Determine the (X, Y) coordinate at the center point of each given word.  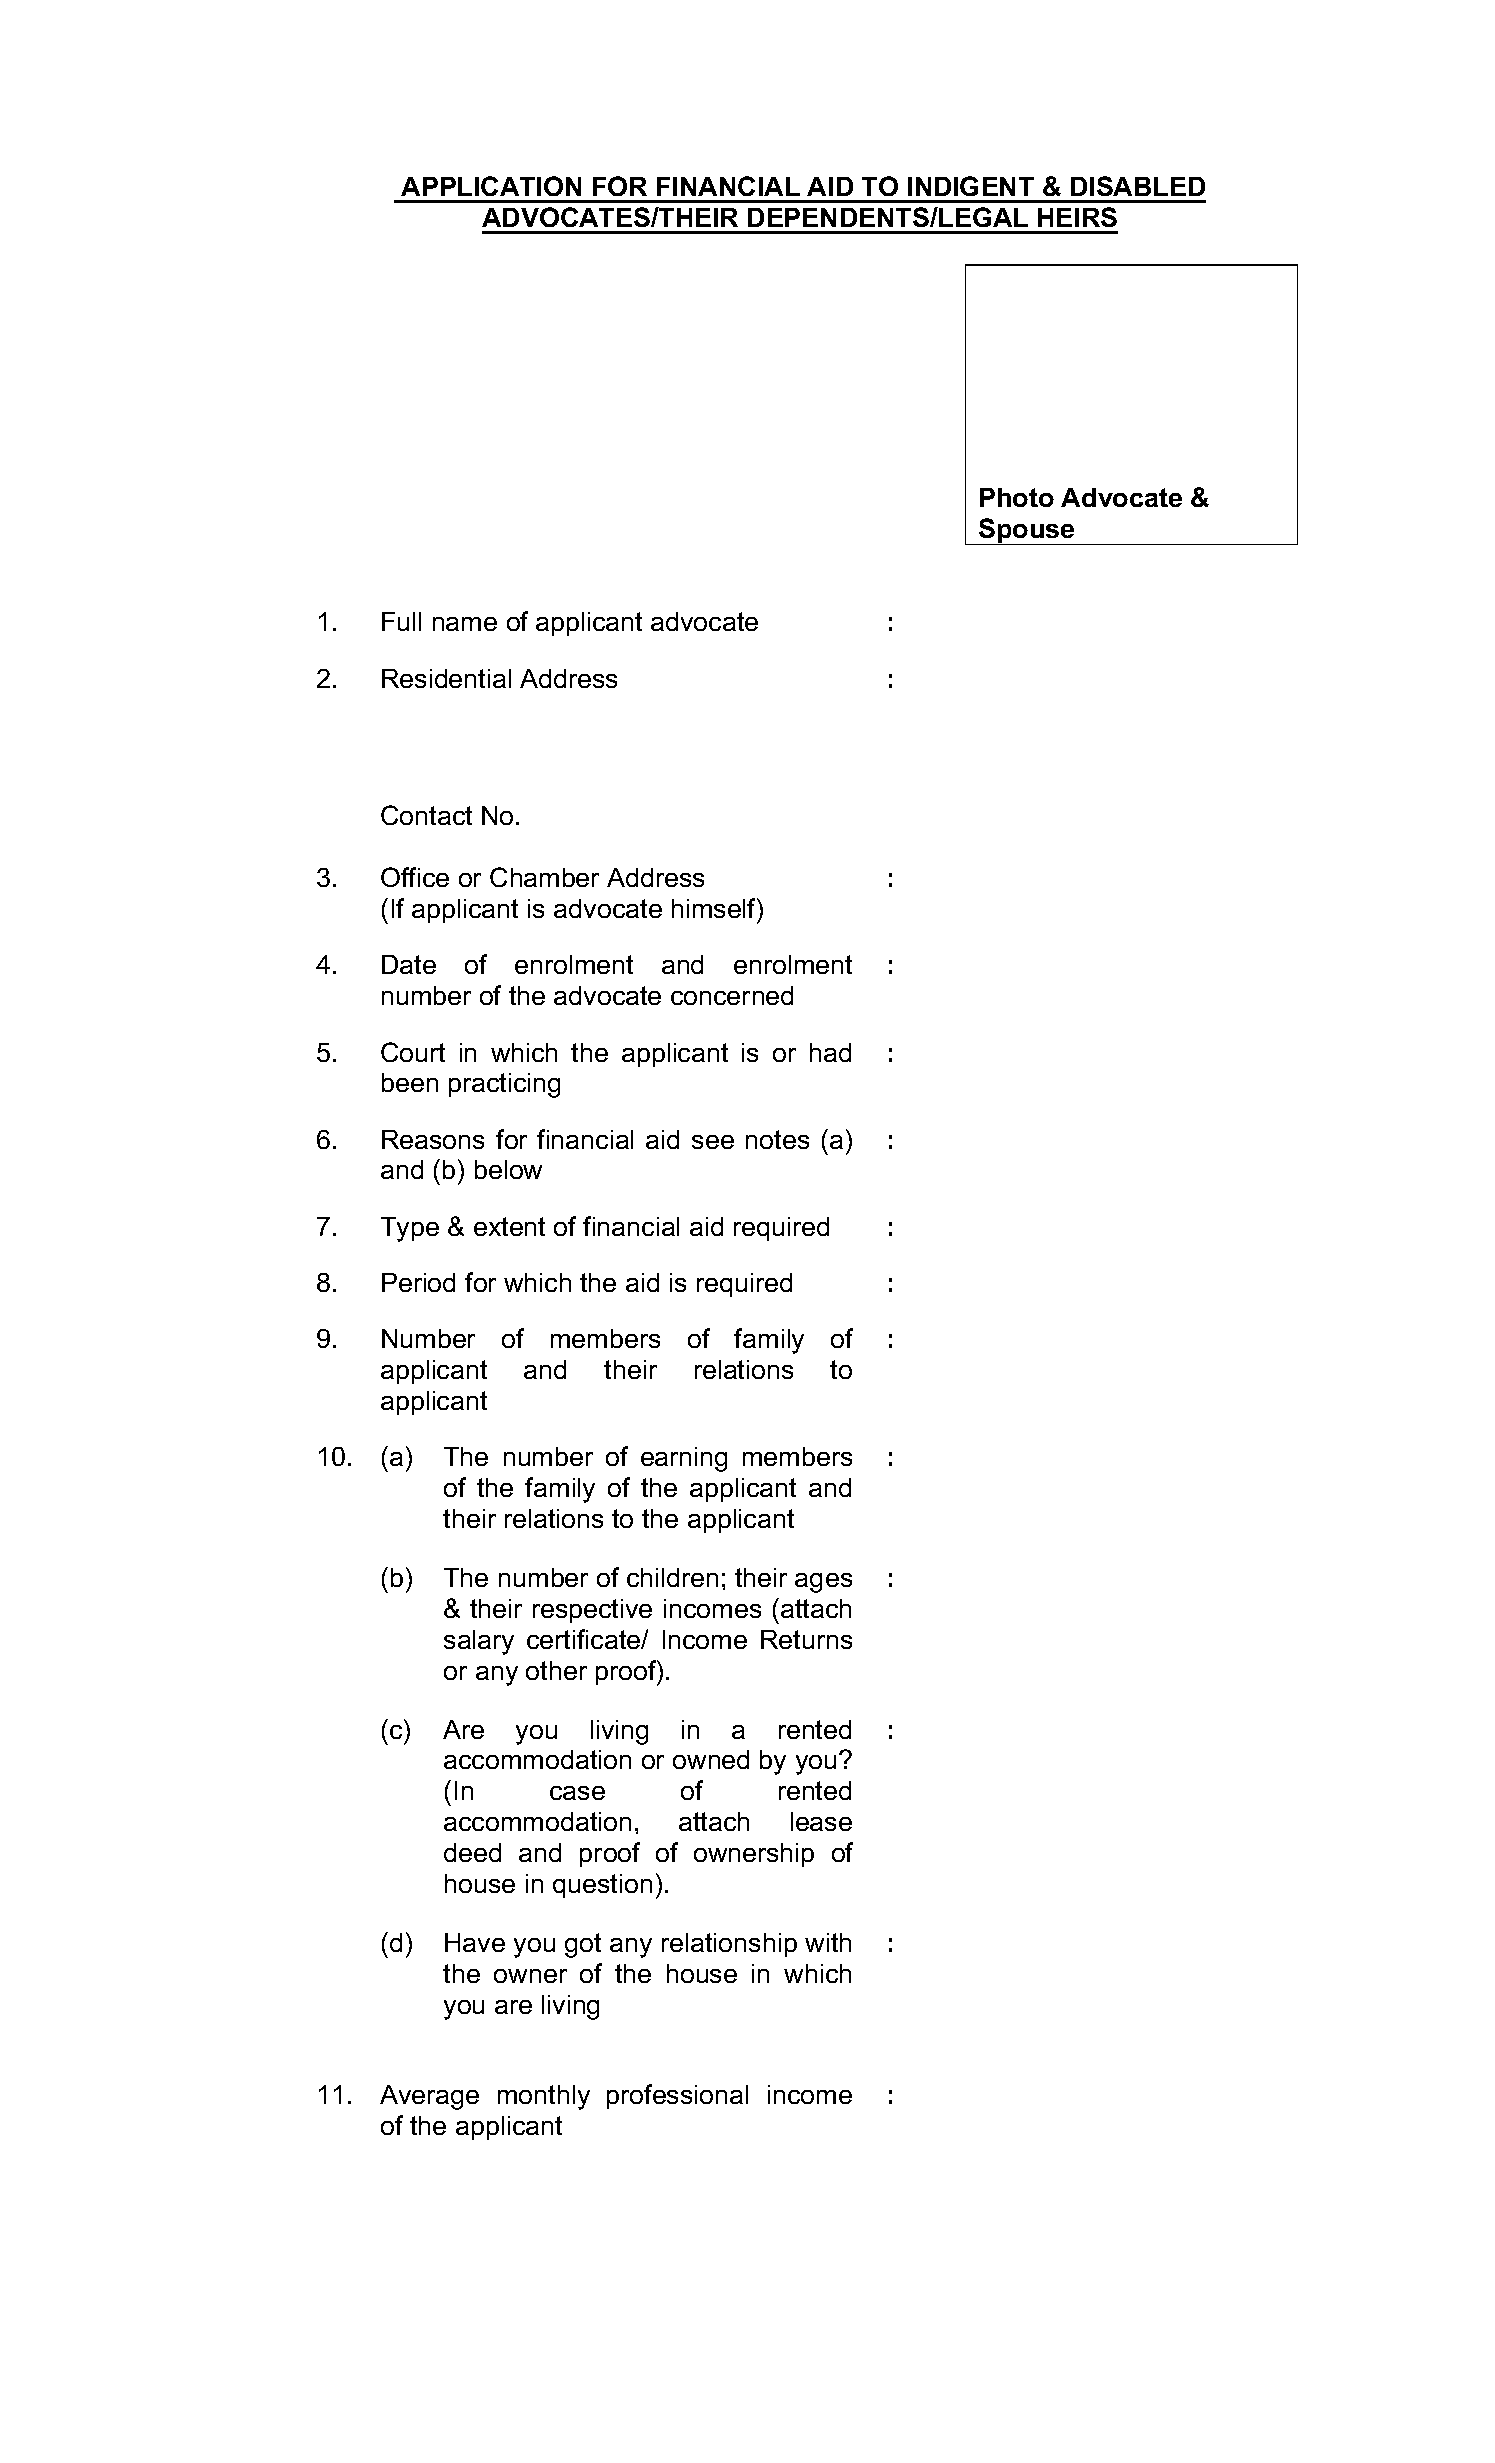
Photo (1017, 497)
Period (418, 1282)
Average (429, 2097)
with (828, 1942)
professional (677, 2096)
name (465, 624)
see (713, 1142)
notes (777, 1139)
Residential (446, 678)
